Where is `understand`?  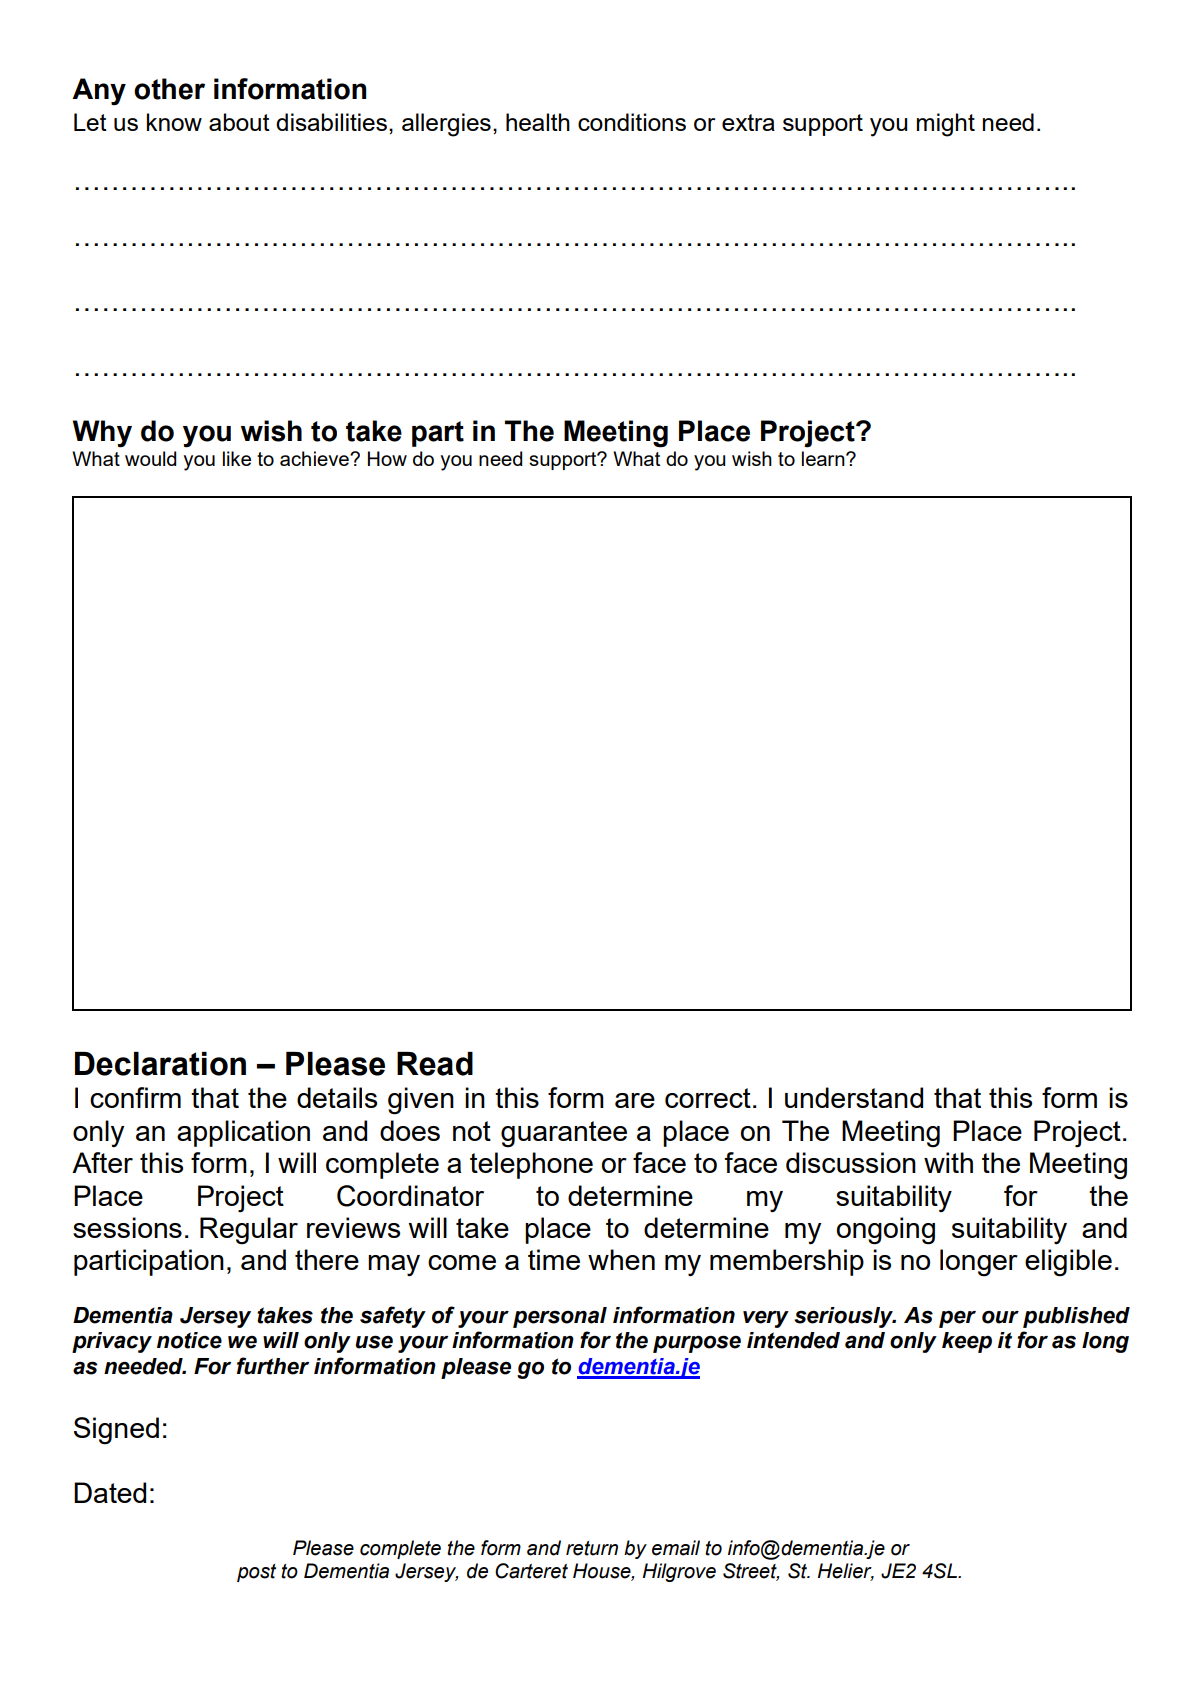
understand is located at coordinates (854, 1097).
